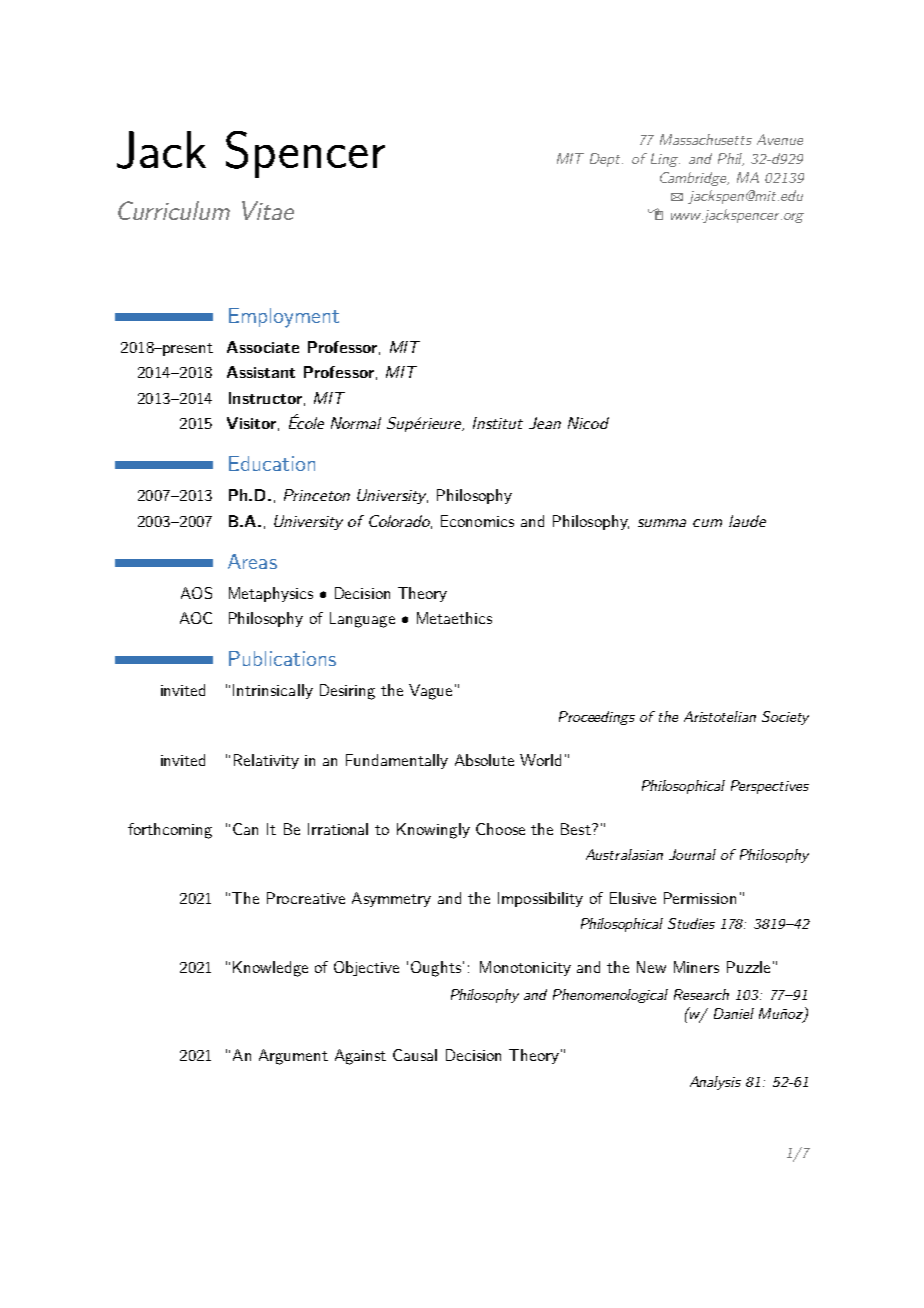  Describe the element at coordinates (694, 179) in the image. I see `Cambridge` at that location.
